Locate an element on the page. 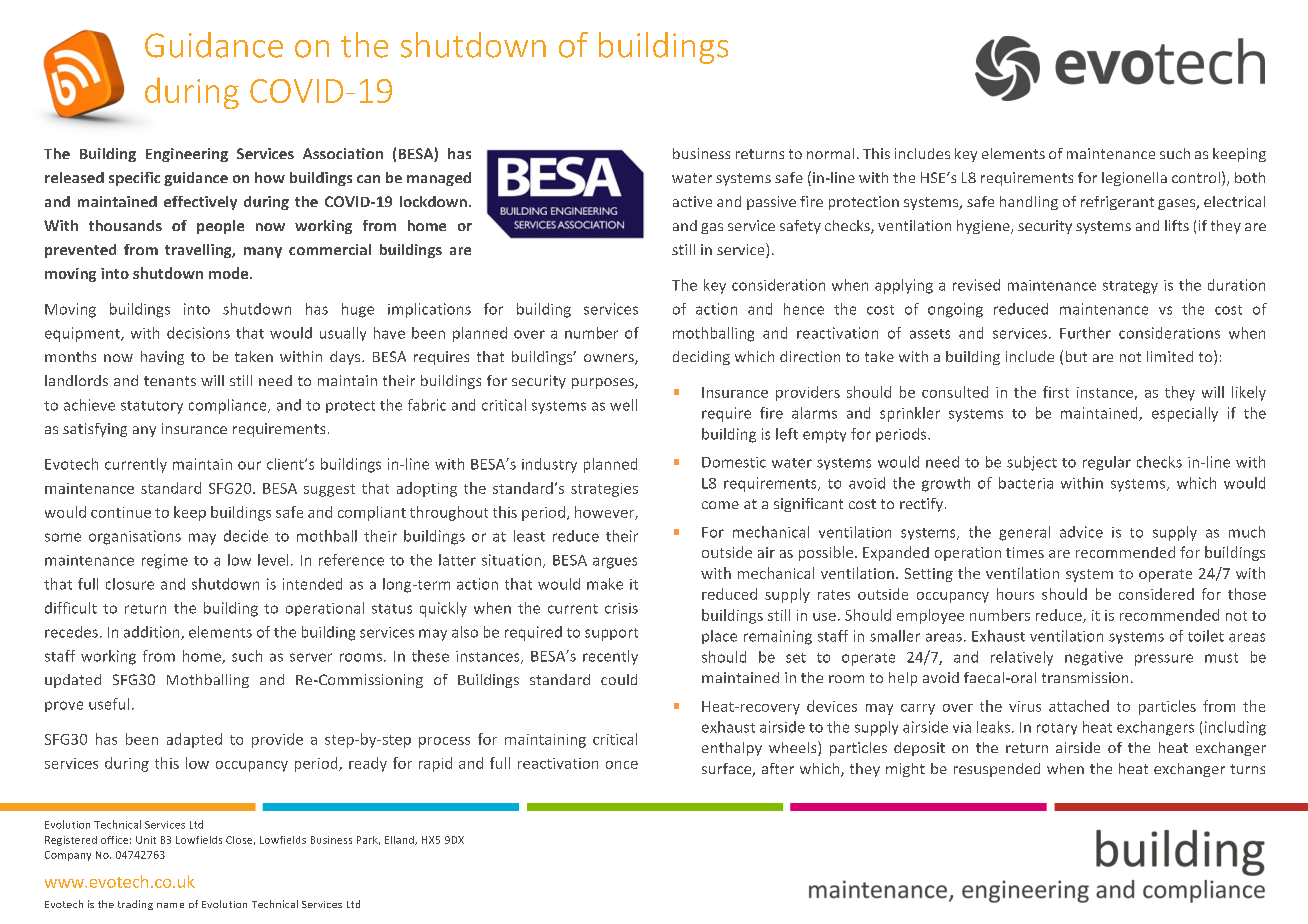  once is located at coordinates (622, 765).
